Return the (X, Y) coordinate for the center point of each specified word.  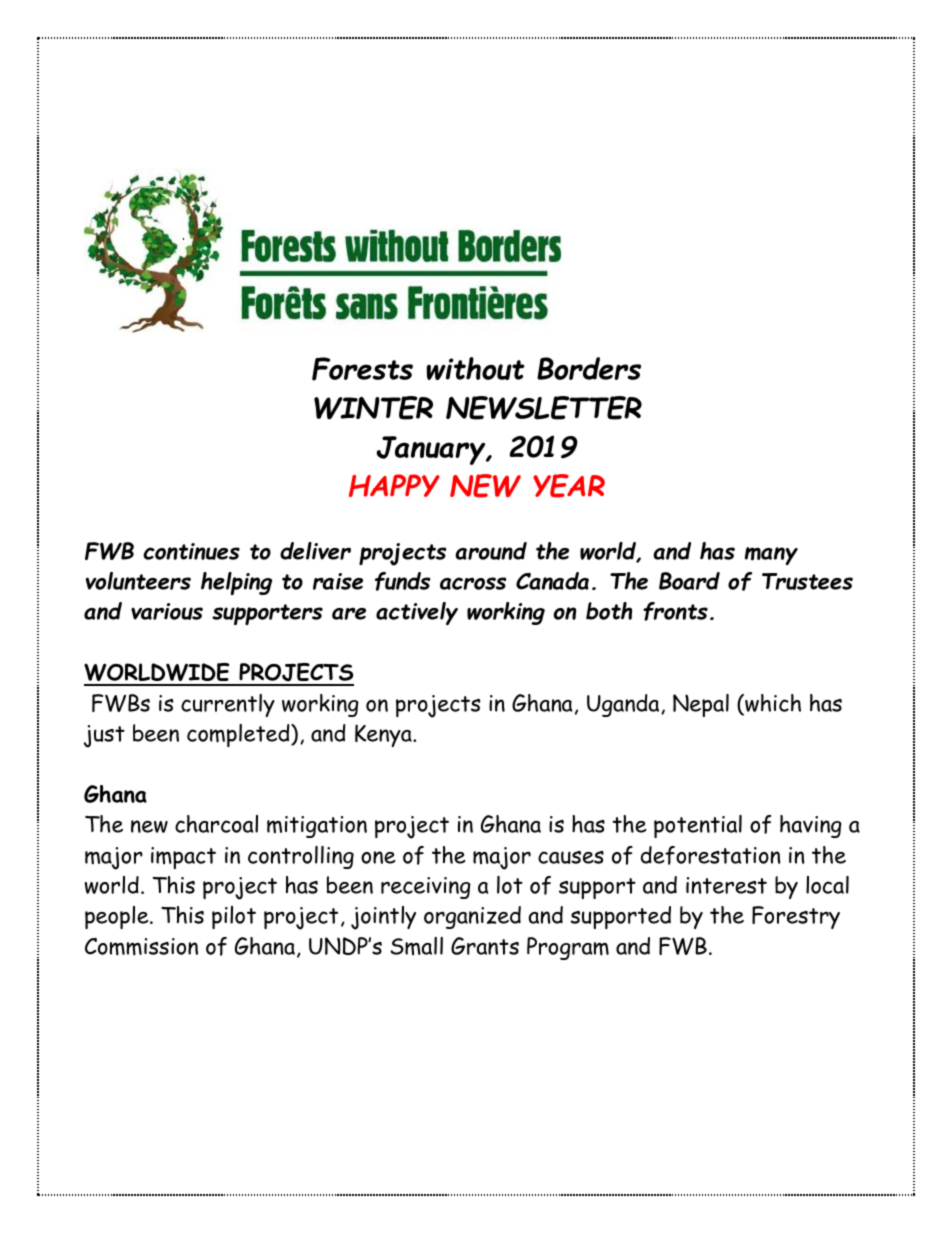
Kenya (384, 735)
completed (239, 735)
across (473, 583)
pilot (234, 917)
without (476, 368)
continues (191, 551)
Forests (362, 369)
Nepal (701, 705)
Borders (589, 368)
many (771, 556)
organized (472, 917)
